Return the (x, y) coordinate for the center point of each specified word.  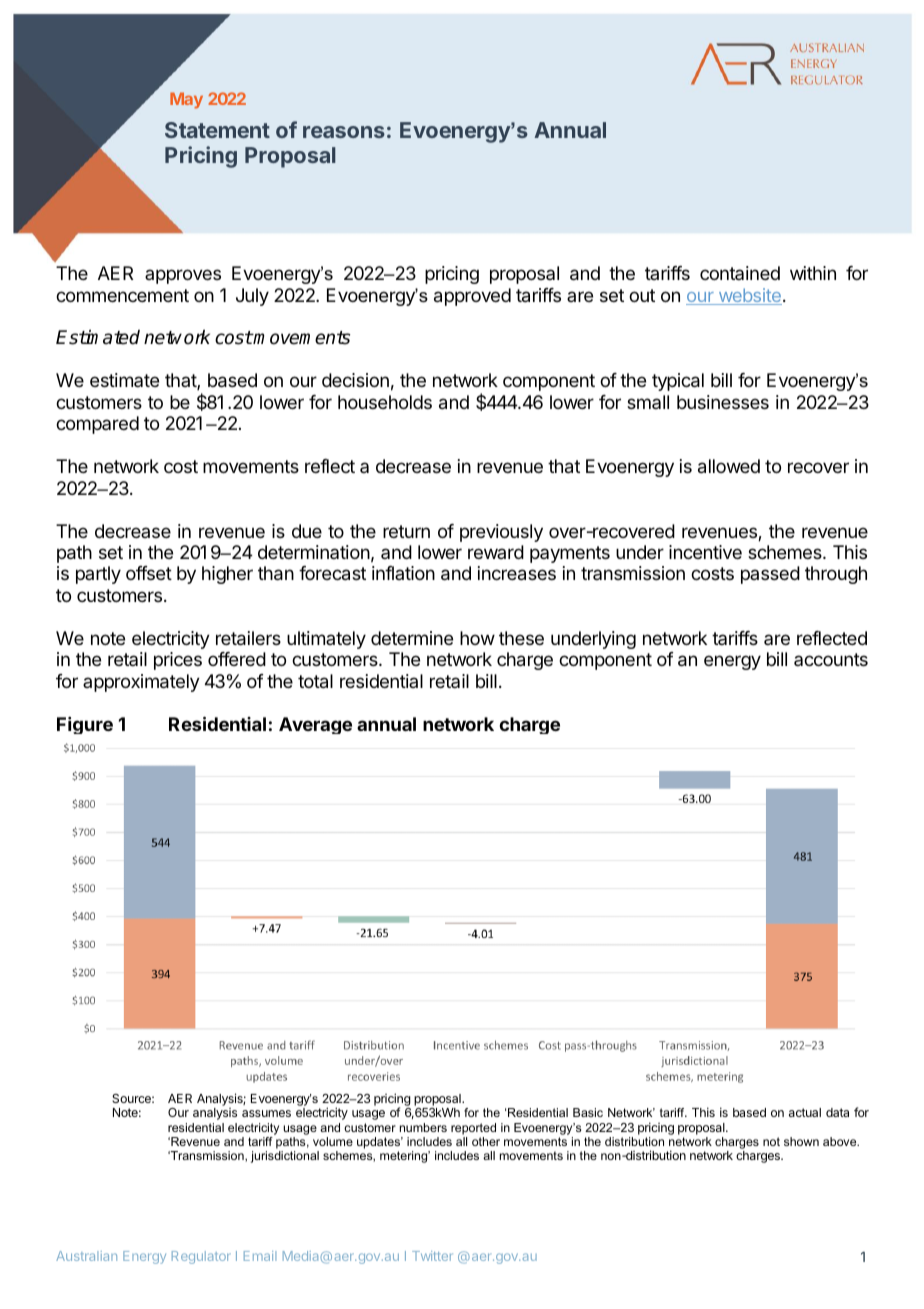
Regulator (201, 1257)
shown (801, 1141)
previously (501, 533)
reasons (344, 132)
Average (315, 725)
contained (740, 273)
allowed (729, 466)
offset (149, 573)
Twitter (432, 1256)
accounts (831, 659)
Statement (217, 130)
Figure (85, 725)
